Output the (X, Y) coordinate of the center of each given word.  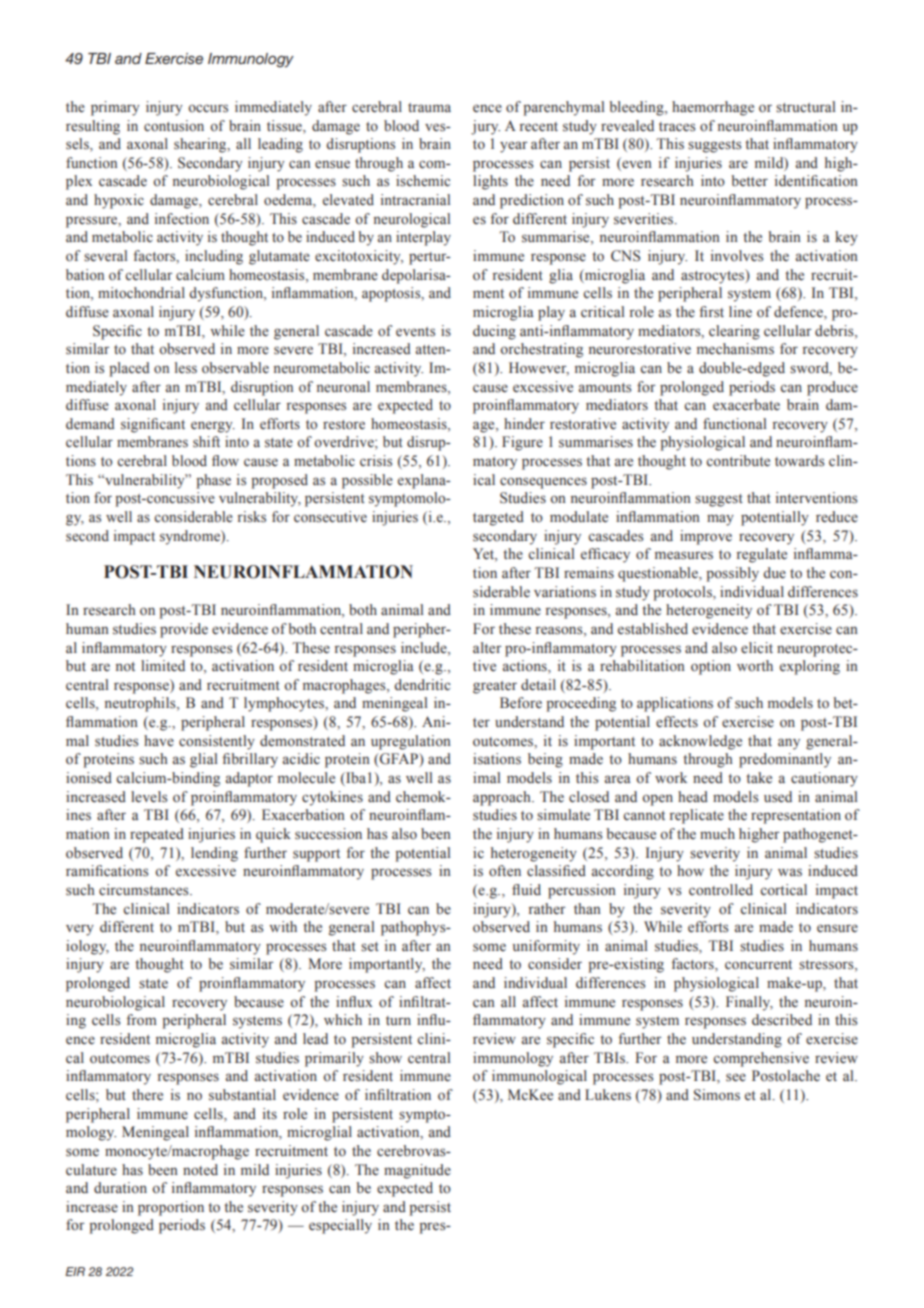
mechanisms (735, 349)
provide (184, 630)
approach (503, 798)
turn (398, 1020)
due (774, 573)
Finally (749, 1003)
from (142, 1020)
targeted (498, 518)
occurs (208, 108)
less (186, 368)
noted (200, 1170)
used (778, 797)
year (514, 147)
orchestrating (541, 350)
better (749, 180)
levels (149, 797)
